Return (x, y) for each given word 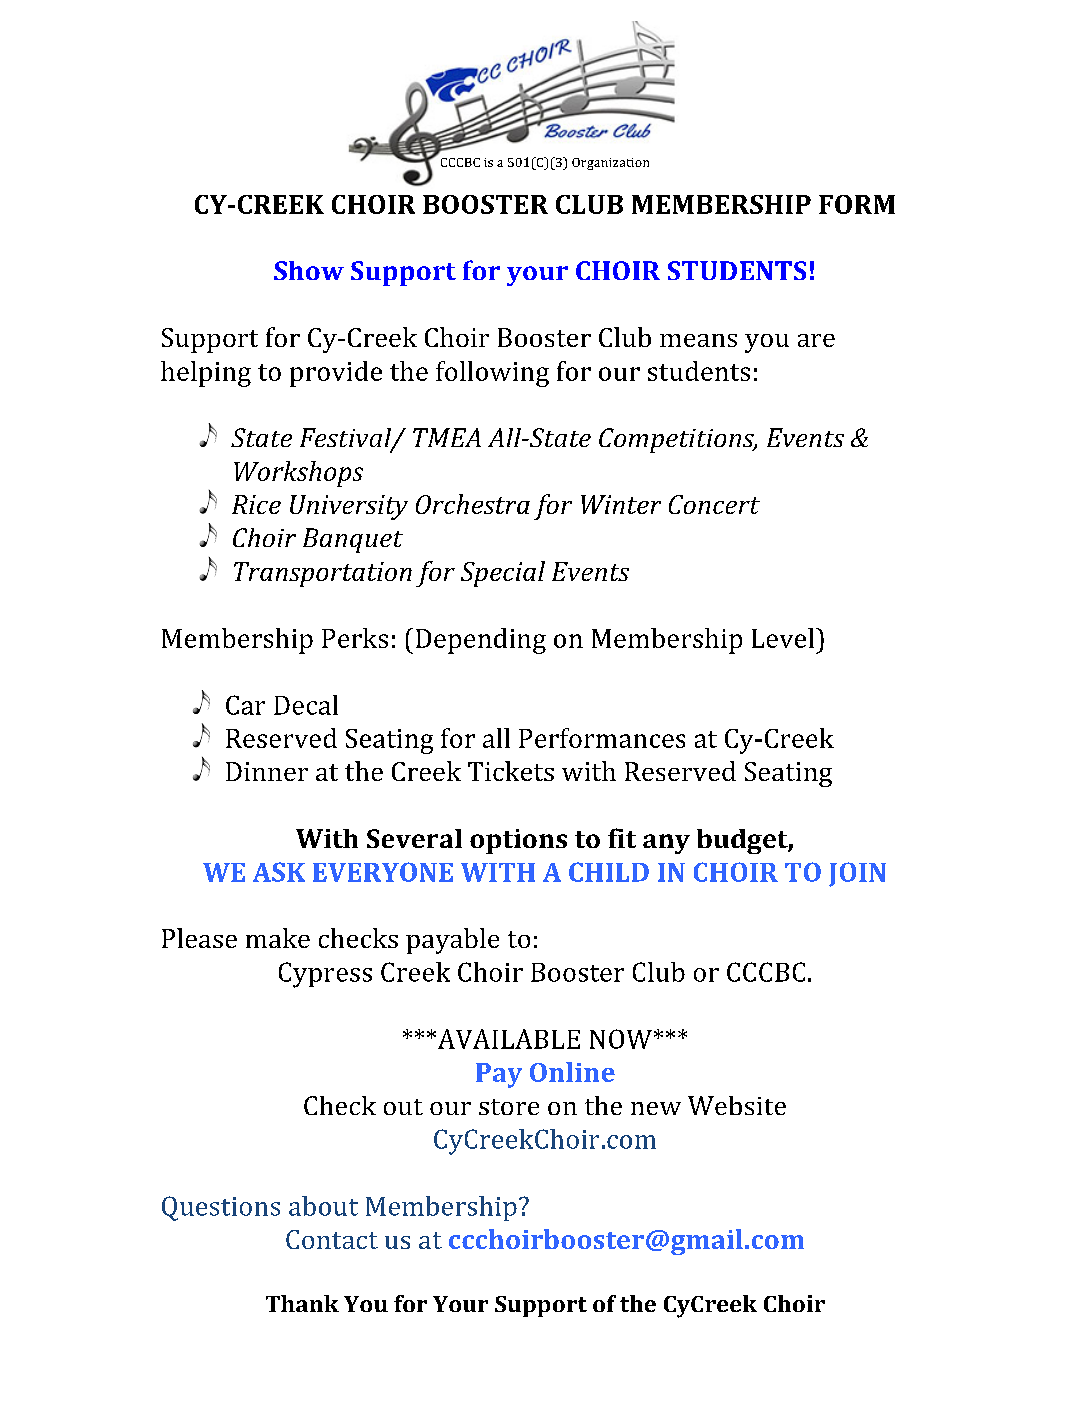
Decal (306, 705)
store (509, 1107)
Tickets (511, 771)
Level (783, 638)
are (816, 340)
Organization (610, 164)
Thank (302, 1303)
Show (309, 270)
